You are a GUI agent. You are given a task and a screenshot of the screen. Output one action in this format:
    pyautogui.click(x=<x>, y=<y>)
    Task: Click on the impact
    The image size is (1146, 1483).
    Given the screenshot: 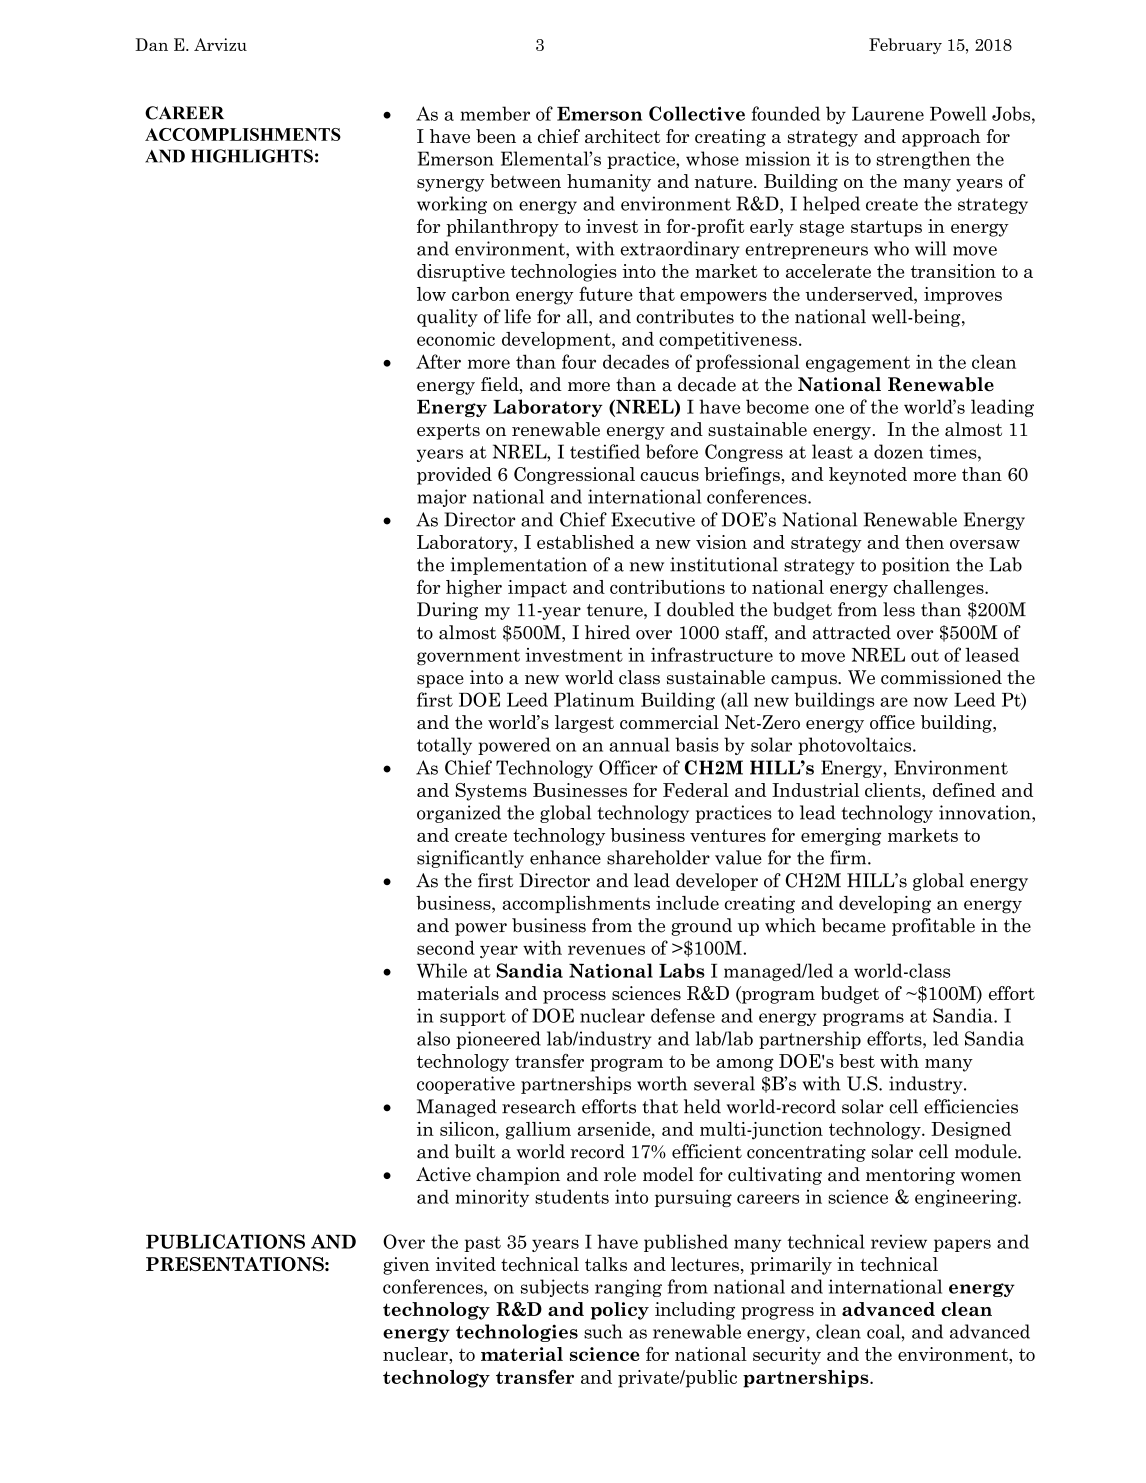 What is the action you would take?
    pyautogui.click(x=537, y=589)
